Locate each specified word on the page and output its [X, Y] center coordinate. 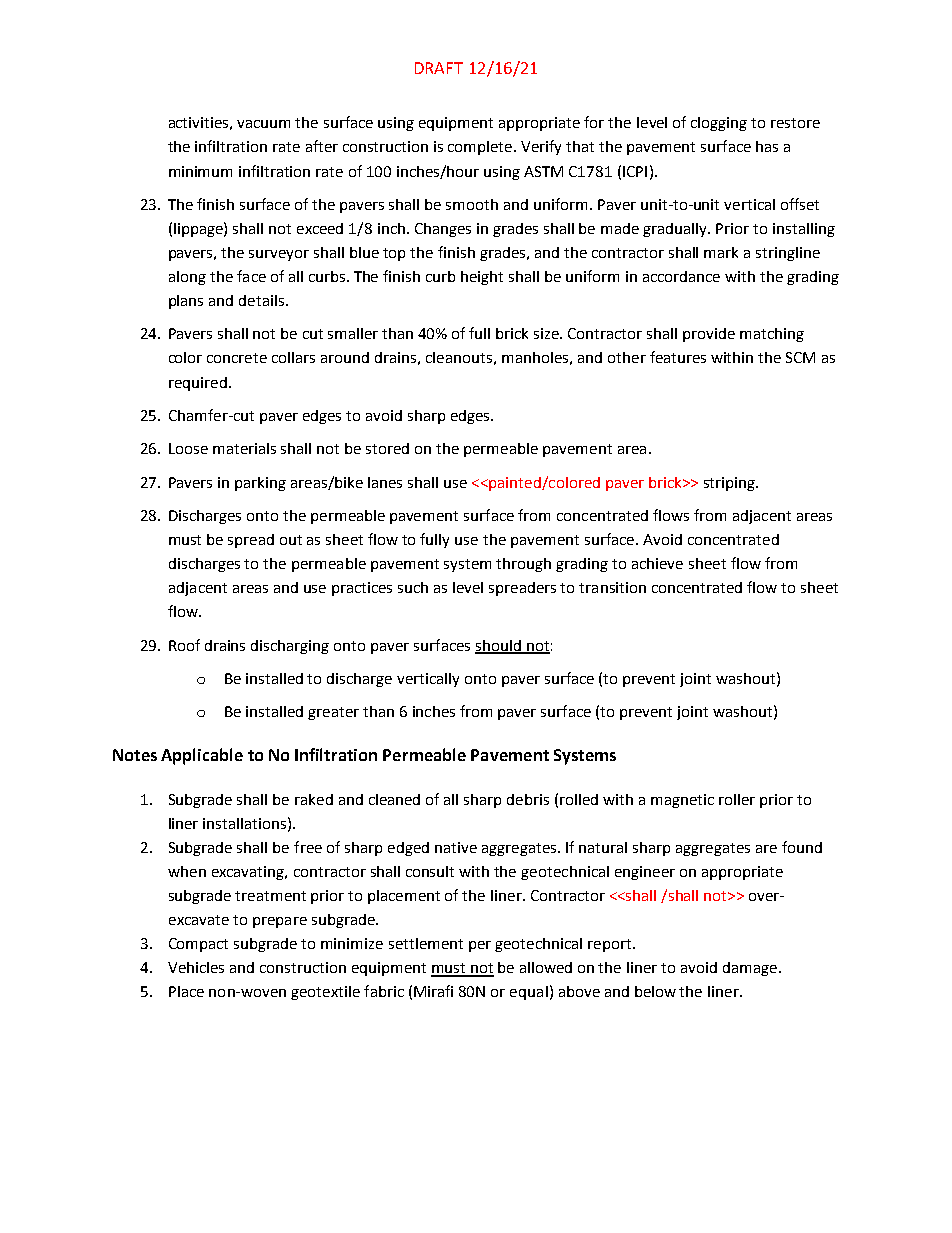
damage [750, 969]
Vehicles [196, 967]
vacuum [263, 124]
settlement [426, 943]
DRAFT [439, 68]
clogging [719, 124]
